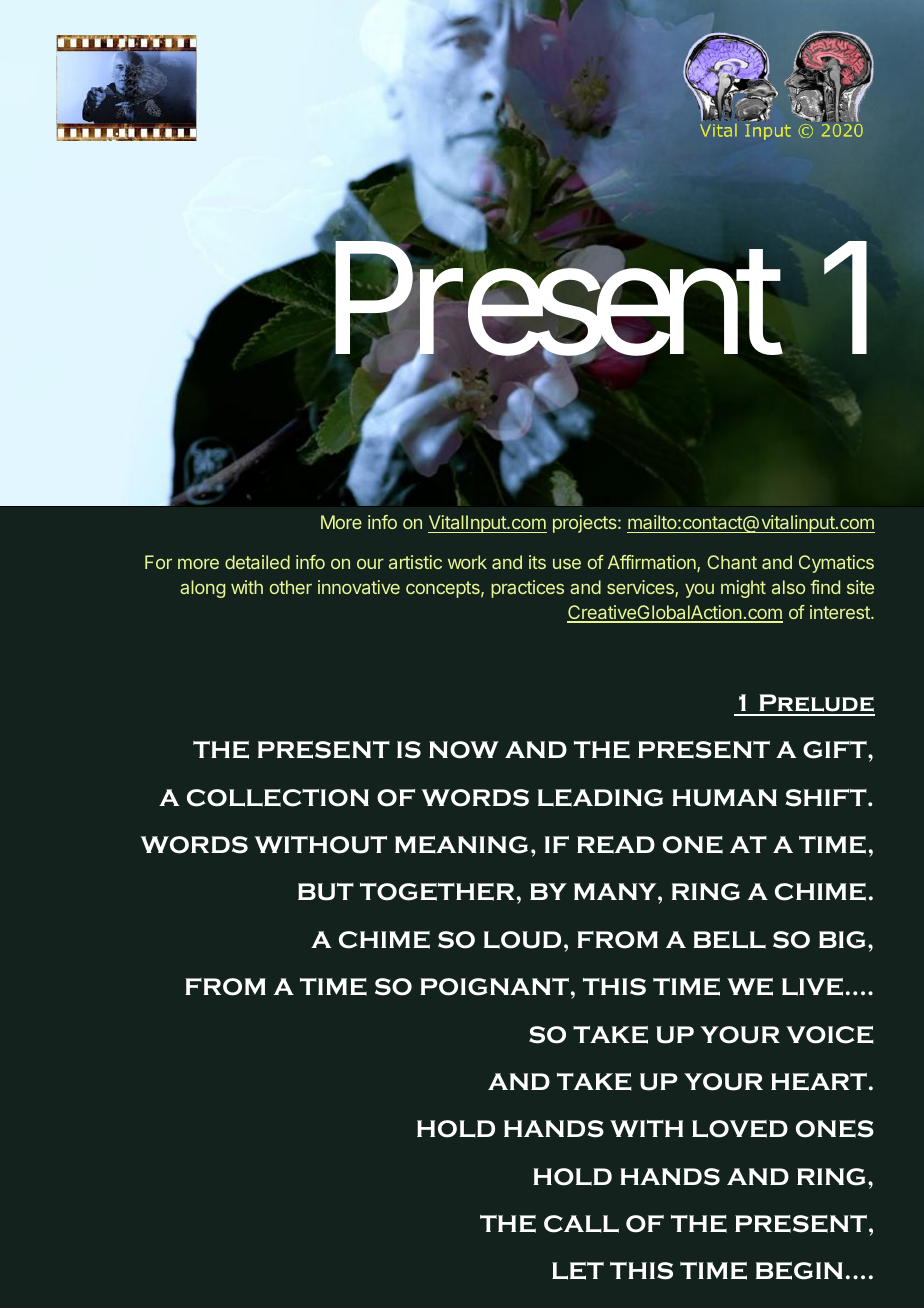 Image resolution: width=924 pixels, height=1308 pixels. I want to click on its, so click(537, 562).
